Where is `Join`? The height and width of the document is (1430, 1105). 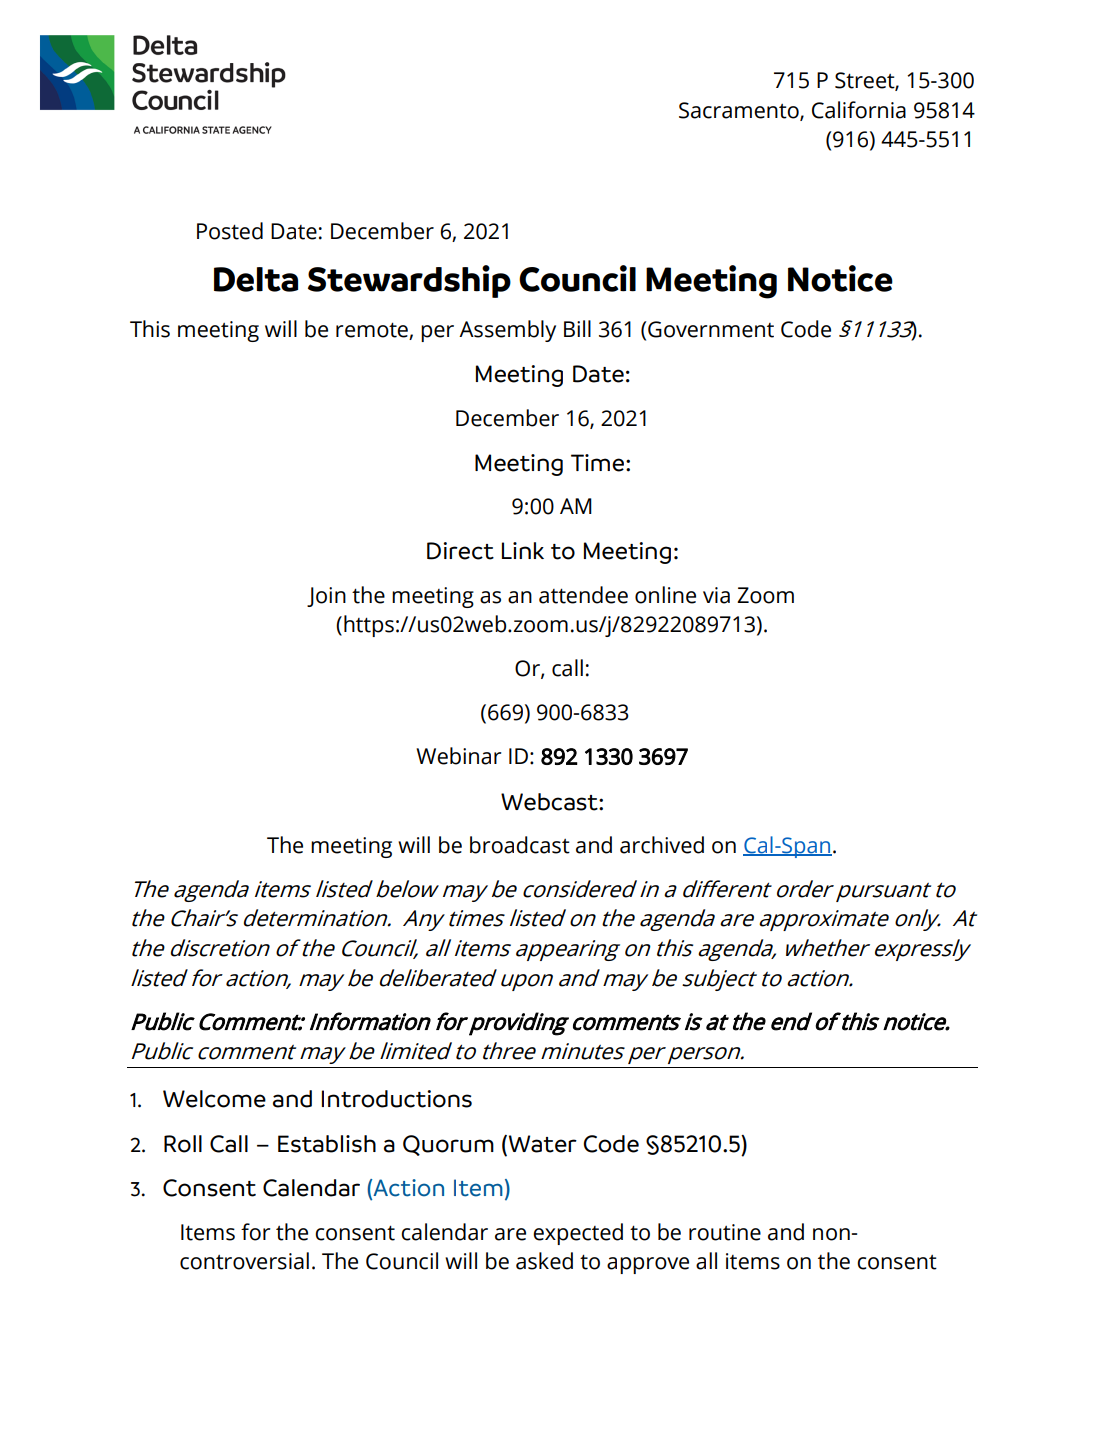
Join is located at coordinates (326, 597).
